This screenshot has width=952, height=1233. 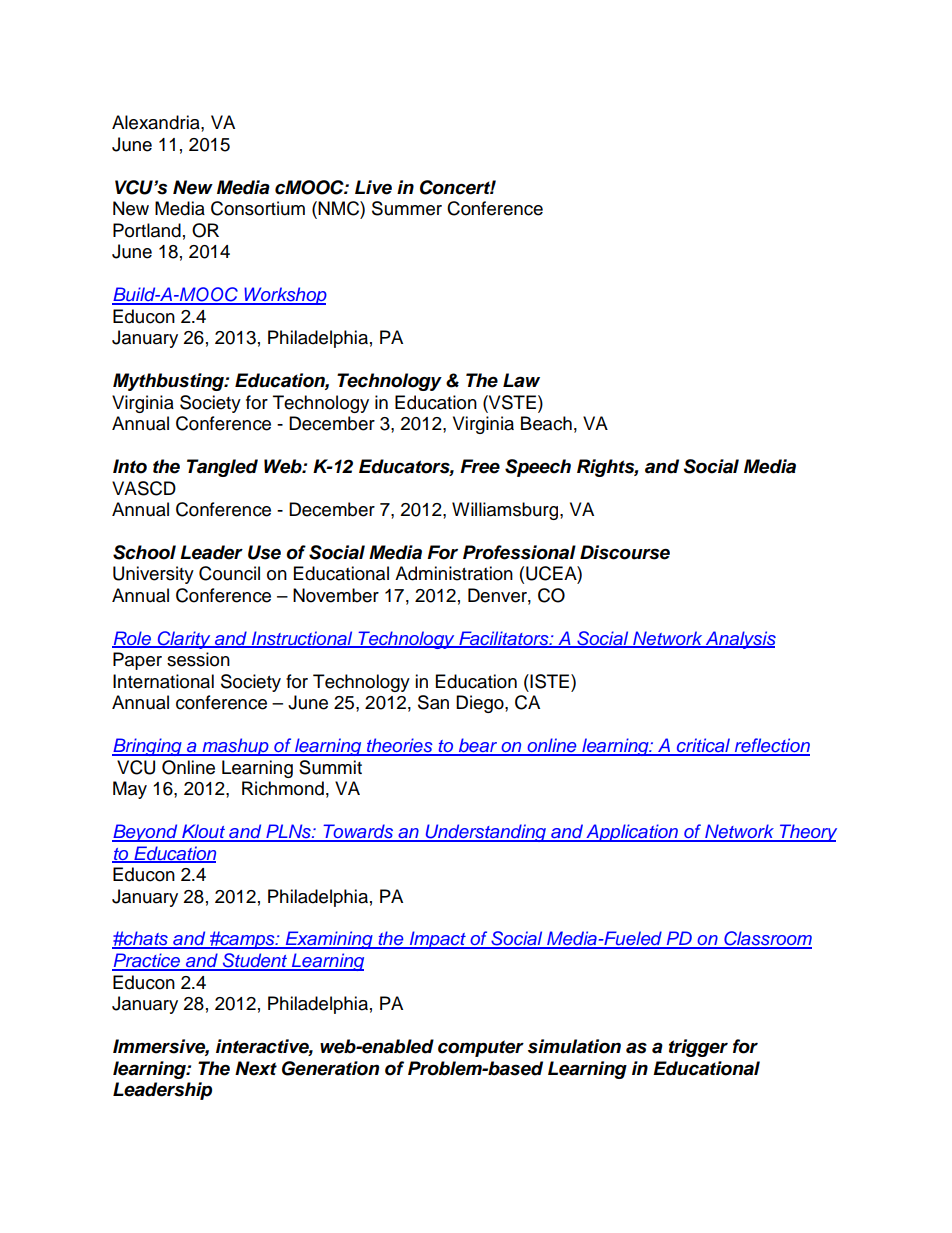 I want to click on Analysis, so click(x=740, y=640).
